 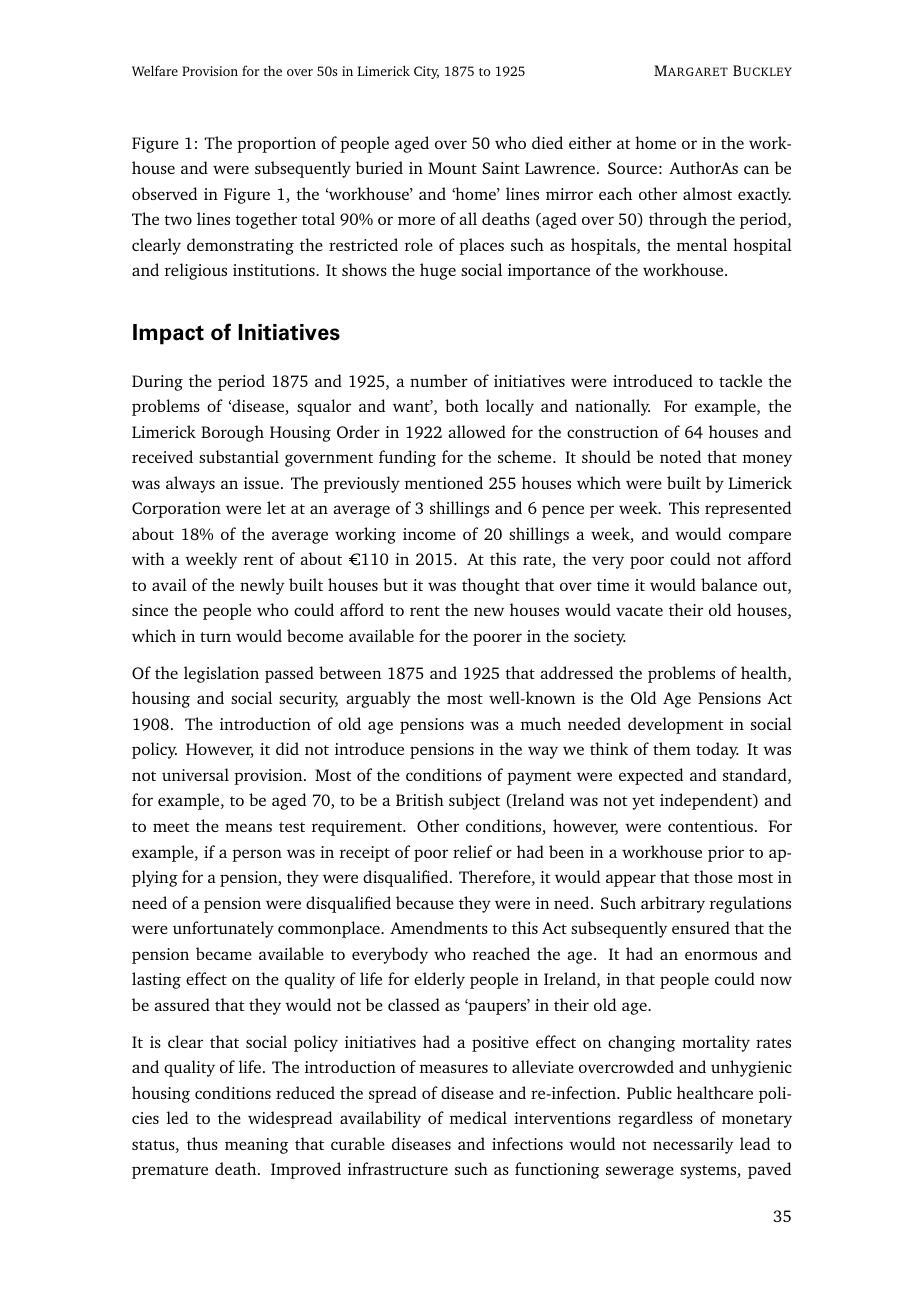 What do you see at coordinates (756, 169) in the screenshot?
I see `can` at bounding box center [756, 169].
